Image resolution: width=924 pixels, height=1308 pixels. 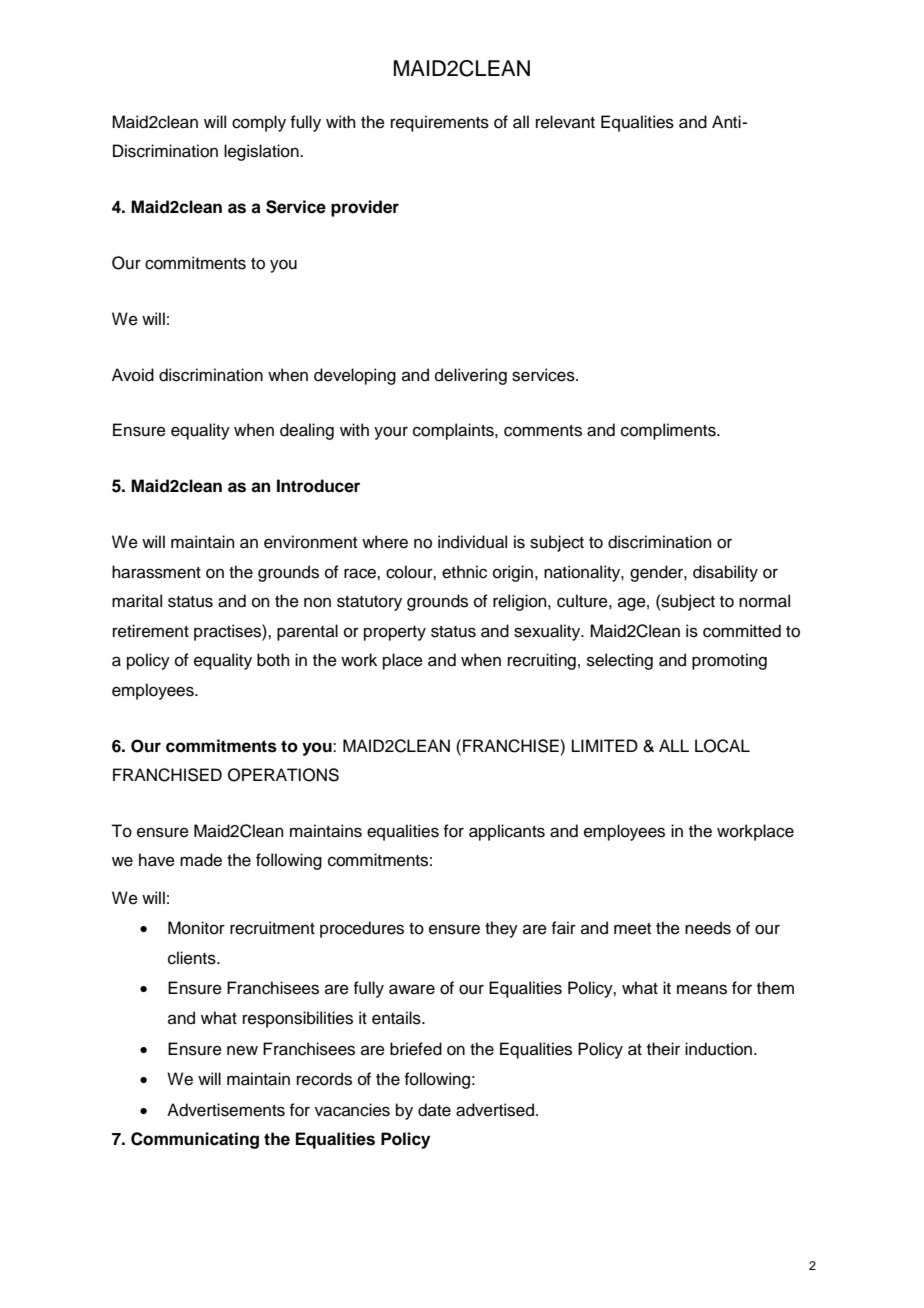 I want to click on complaints, so click(x=454, y=431).
